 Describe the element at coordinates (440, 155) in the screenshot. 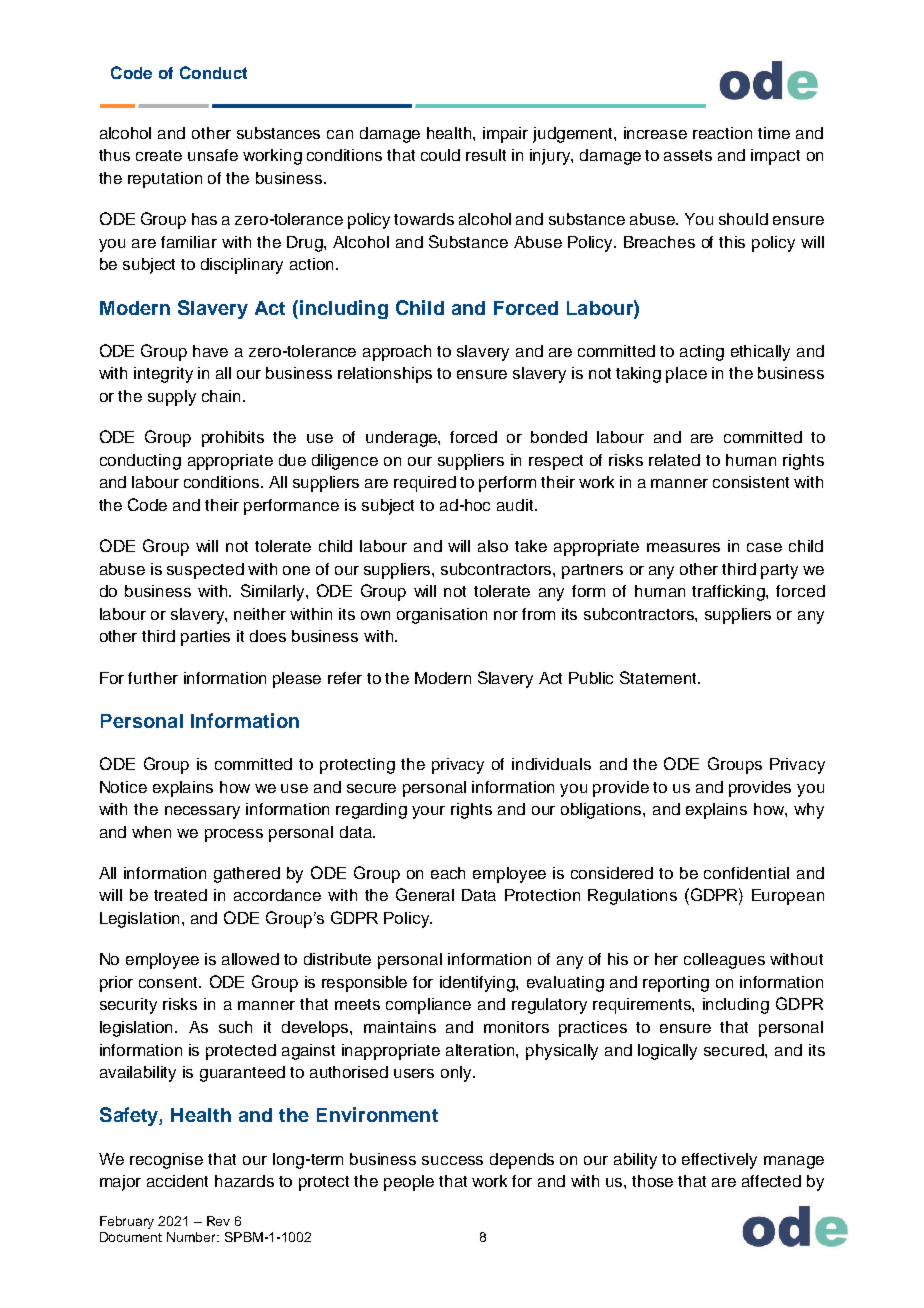

I see `could` at that location.
